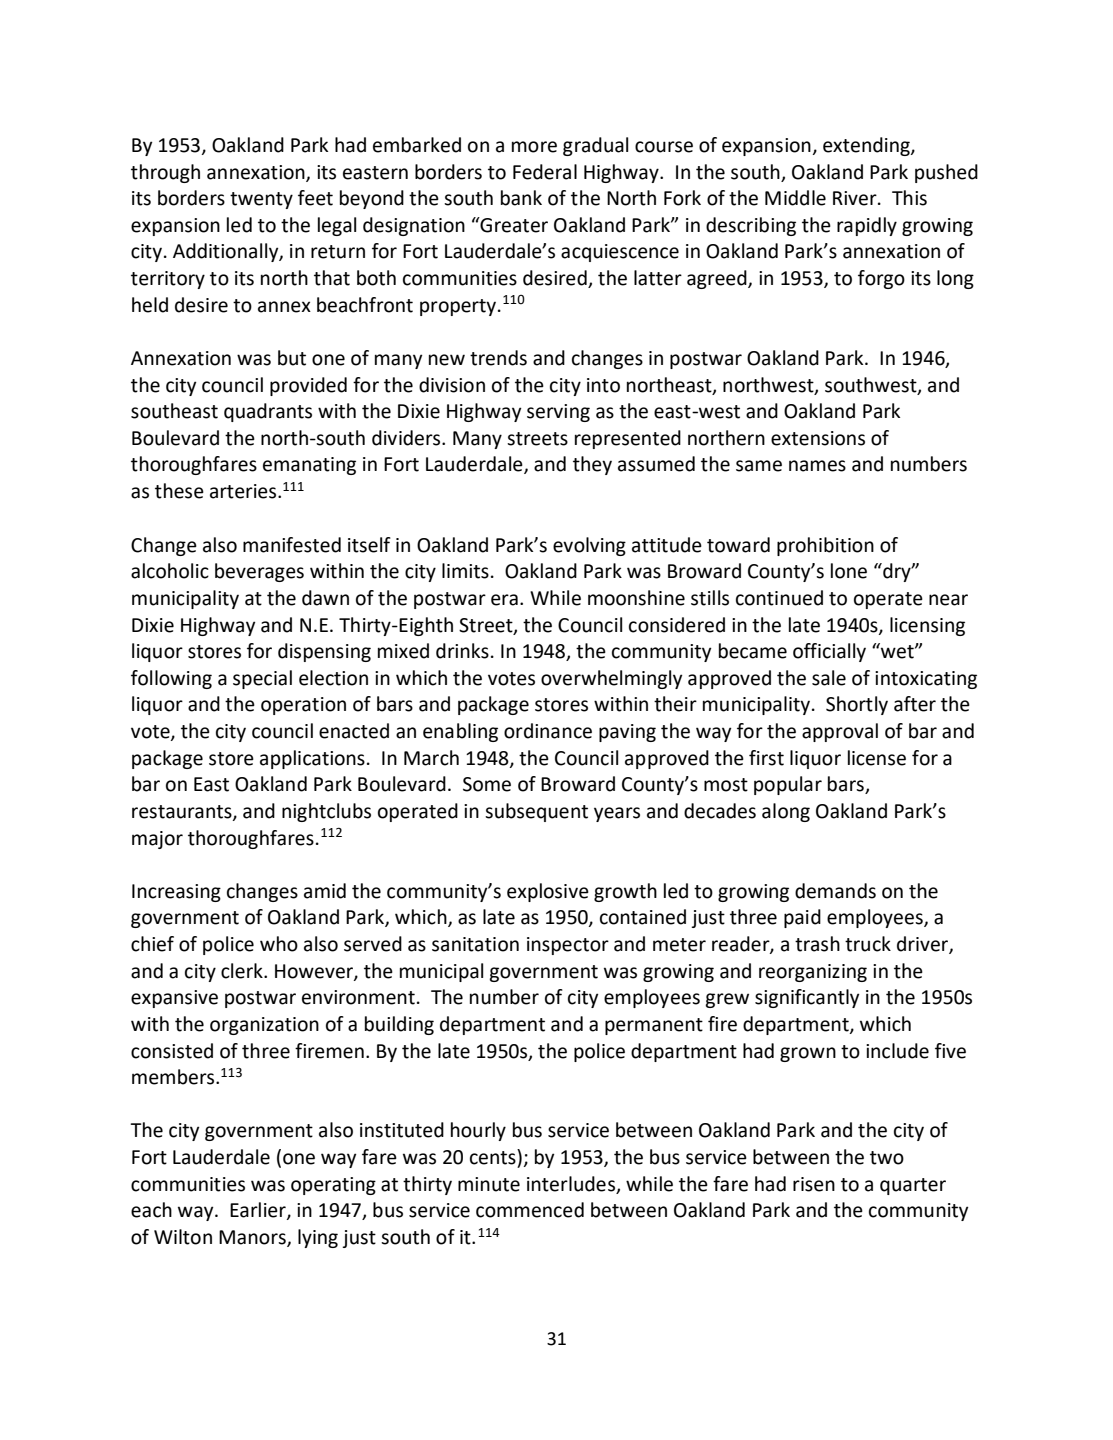 This screenshot has width=1113, height=1440. I want to click on extending, so click(867, 146).
